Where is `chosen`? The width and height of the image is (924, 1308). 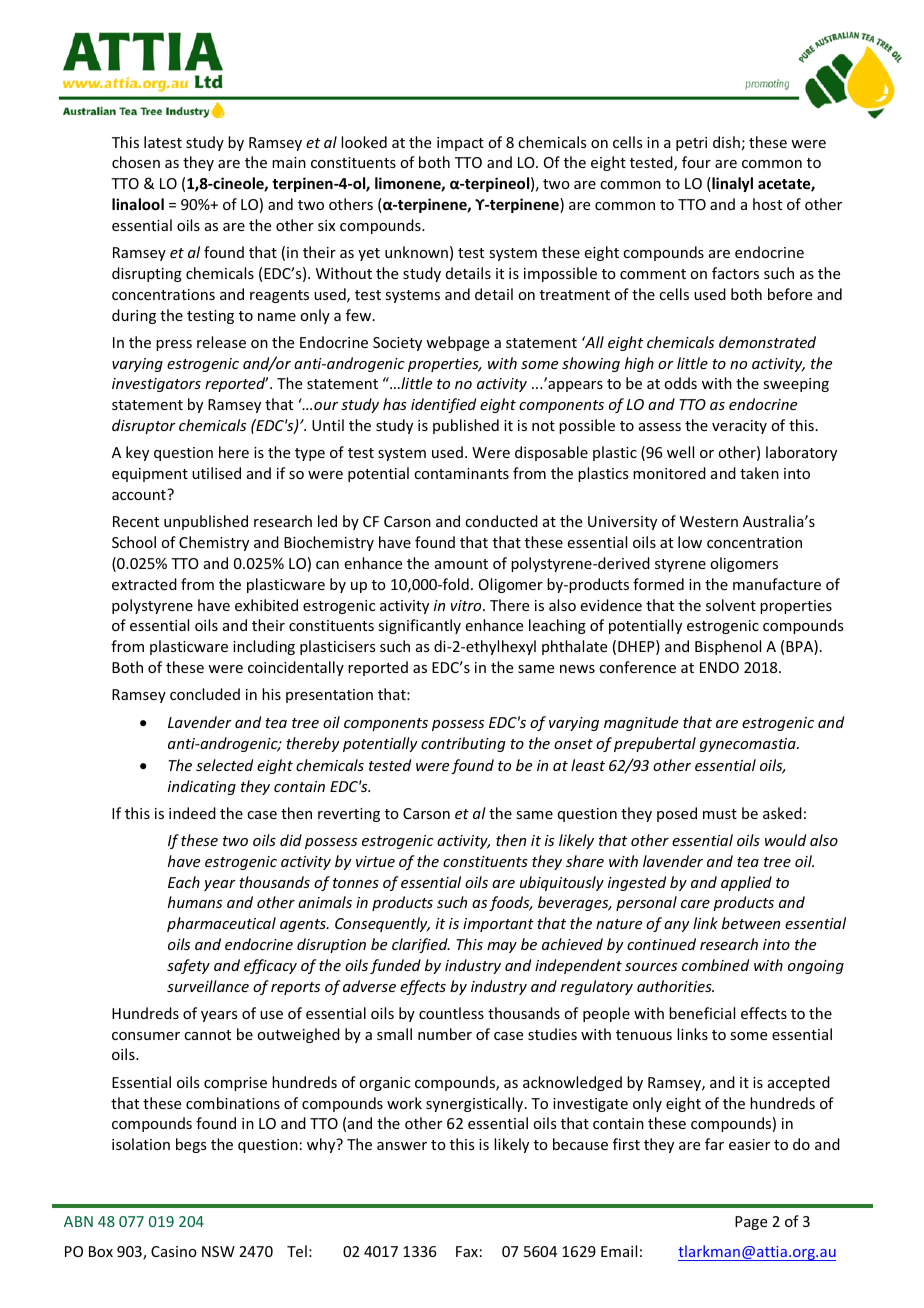
chosen is located at coordinates (136, 162).
